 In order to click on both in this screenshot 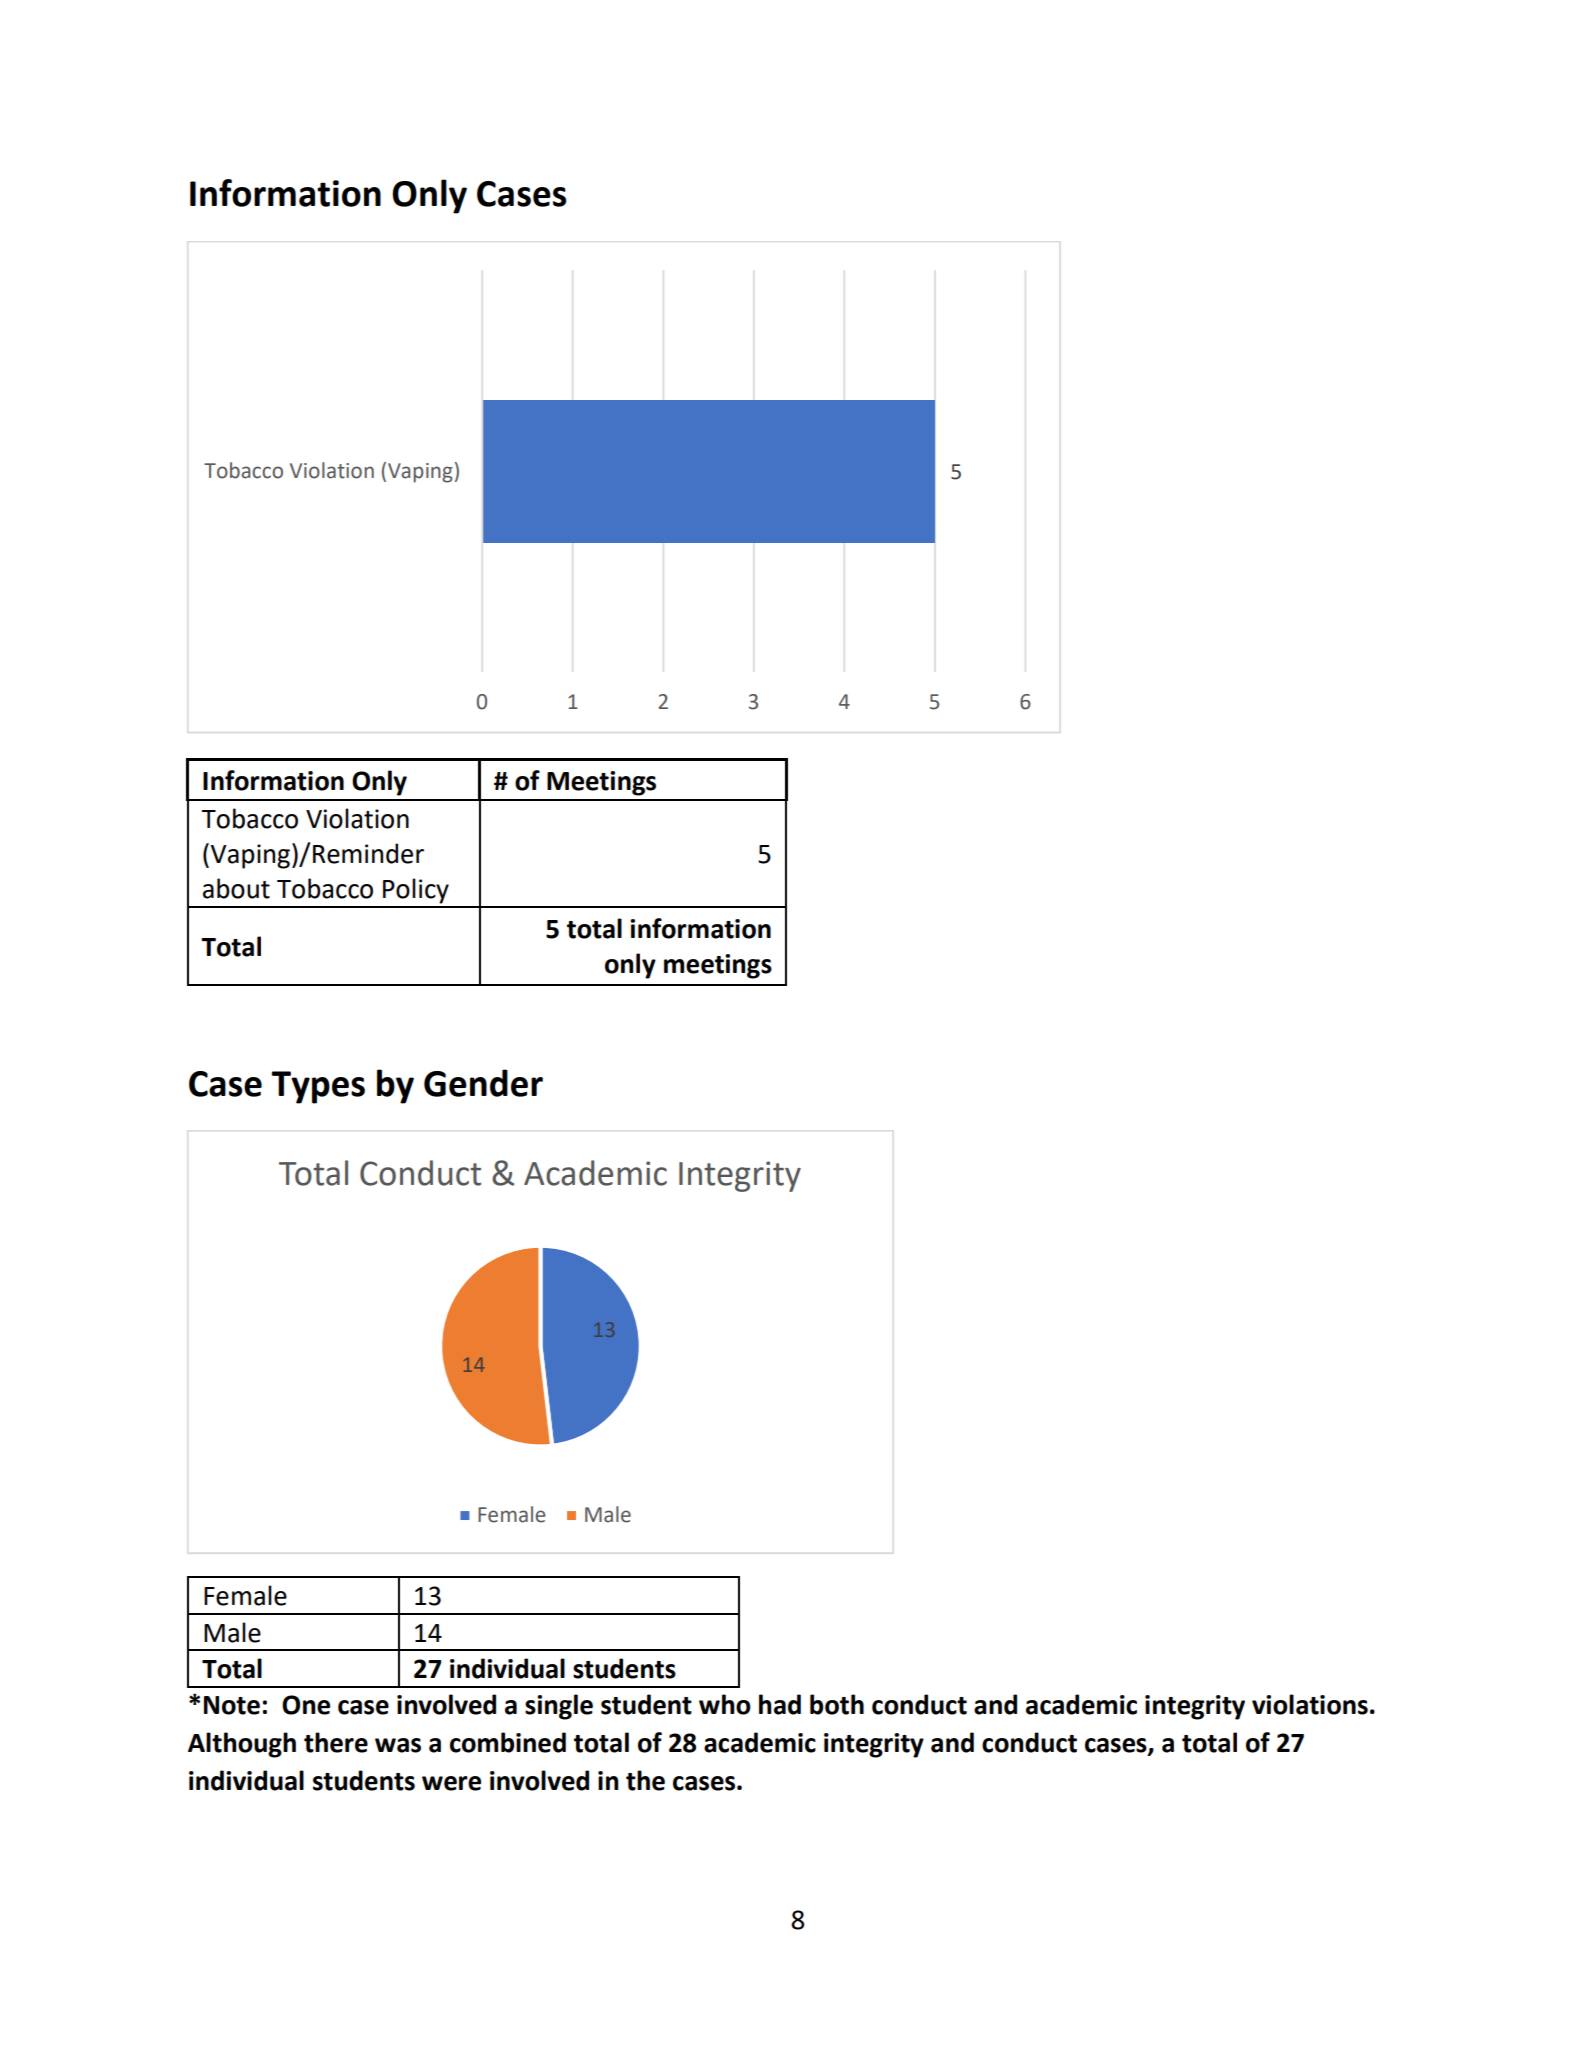, I will do `click(837, 1704)`.
